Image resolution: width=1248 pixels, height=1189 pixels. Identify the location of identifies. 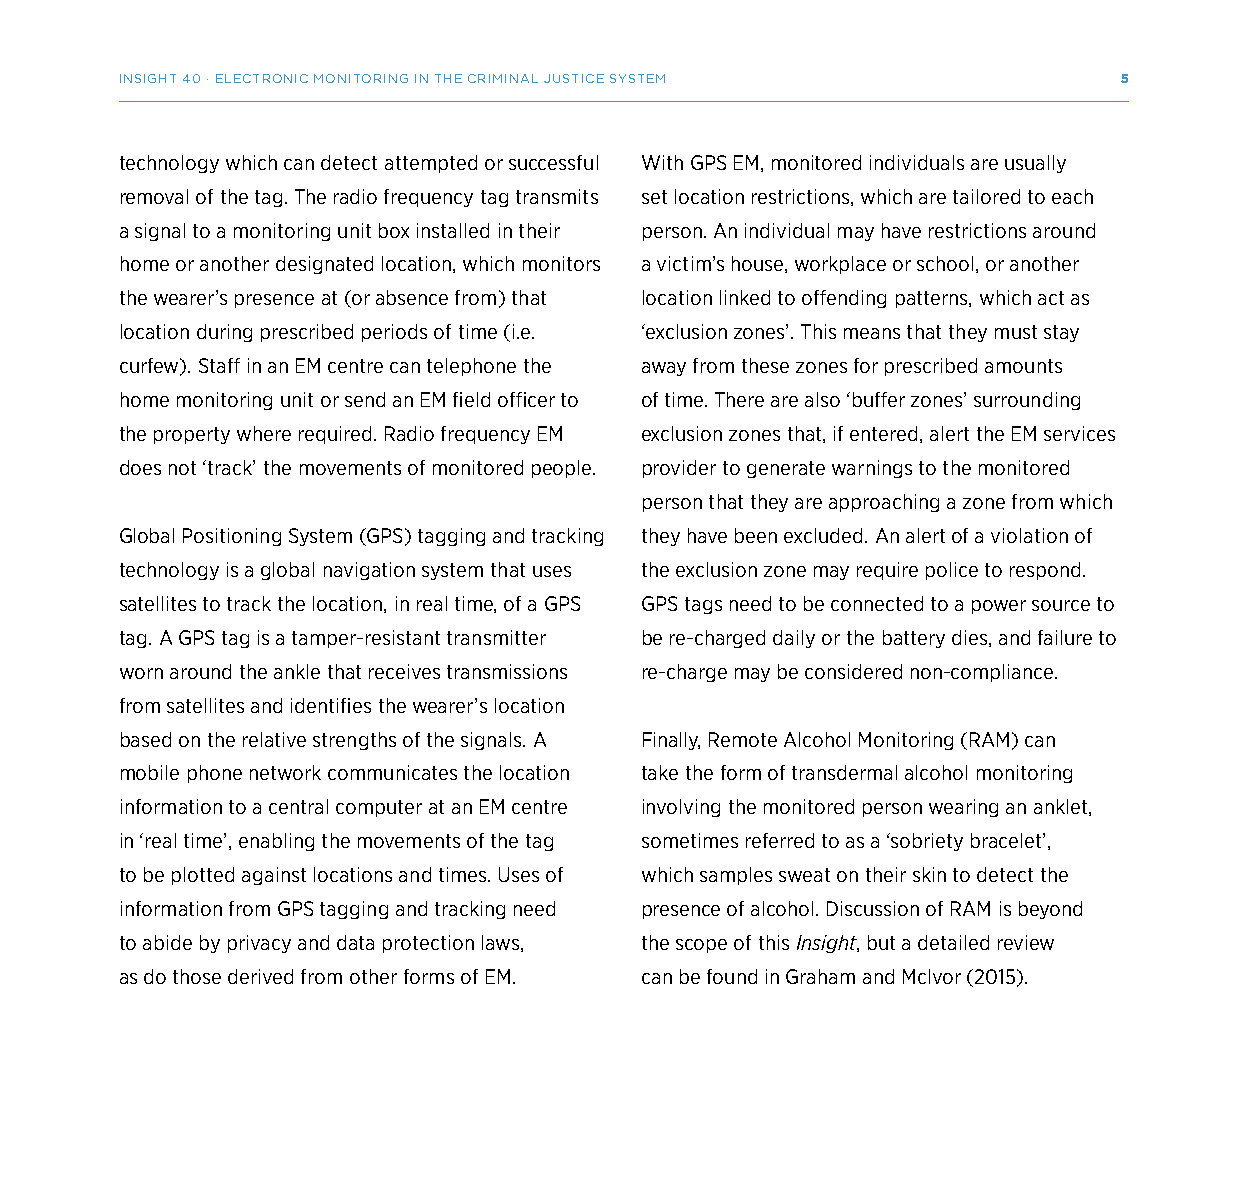
(331, 705).
